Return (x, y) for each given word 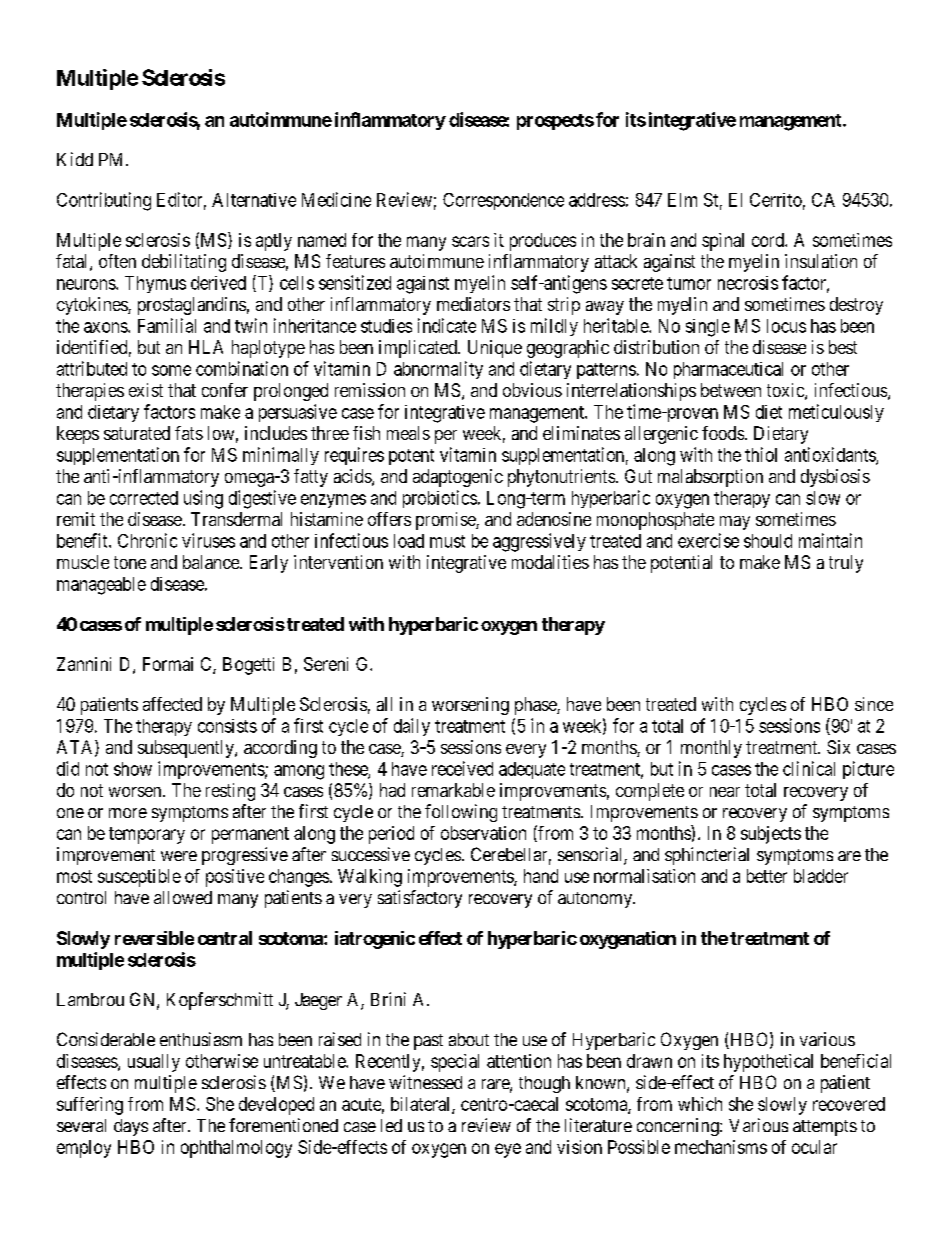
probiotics (440, 499)
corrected (144, 498)
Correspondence (503, 201)
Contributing (104, 201)
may (735, 523)
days (131, 1127)
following (461, 813)
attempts (825, 1128)
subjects (771, 835)
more (128, 813)
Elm (682, 200)
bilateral (422, 1105)
